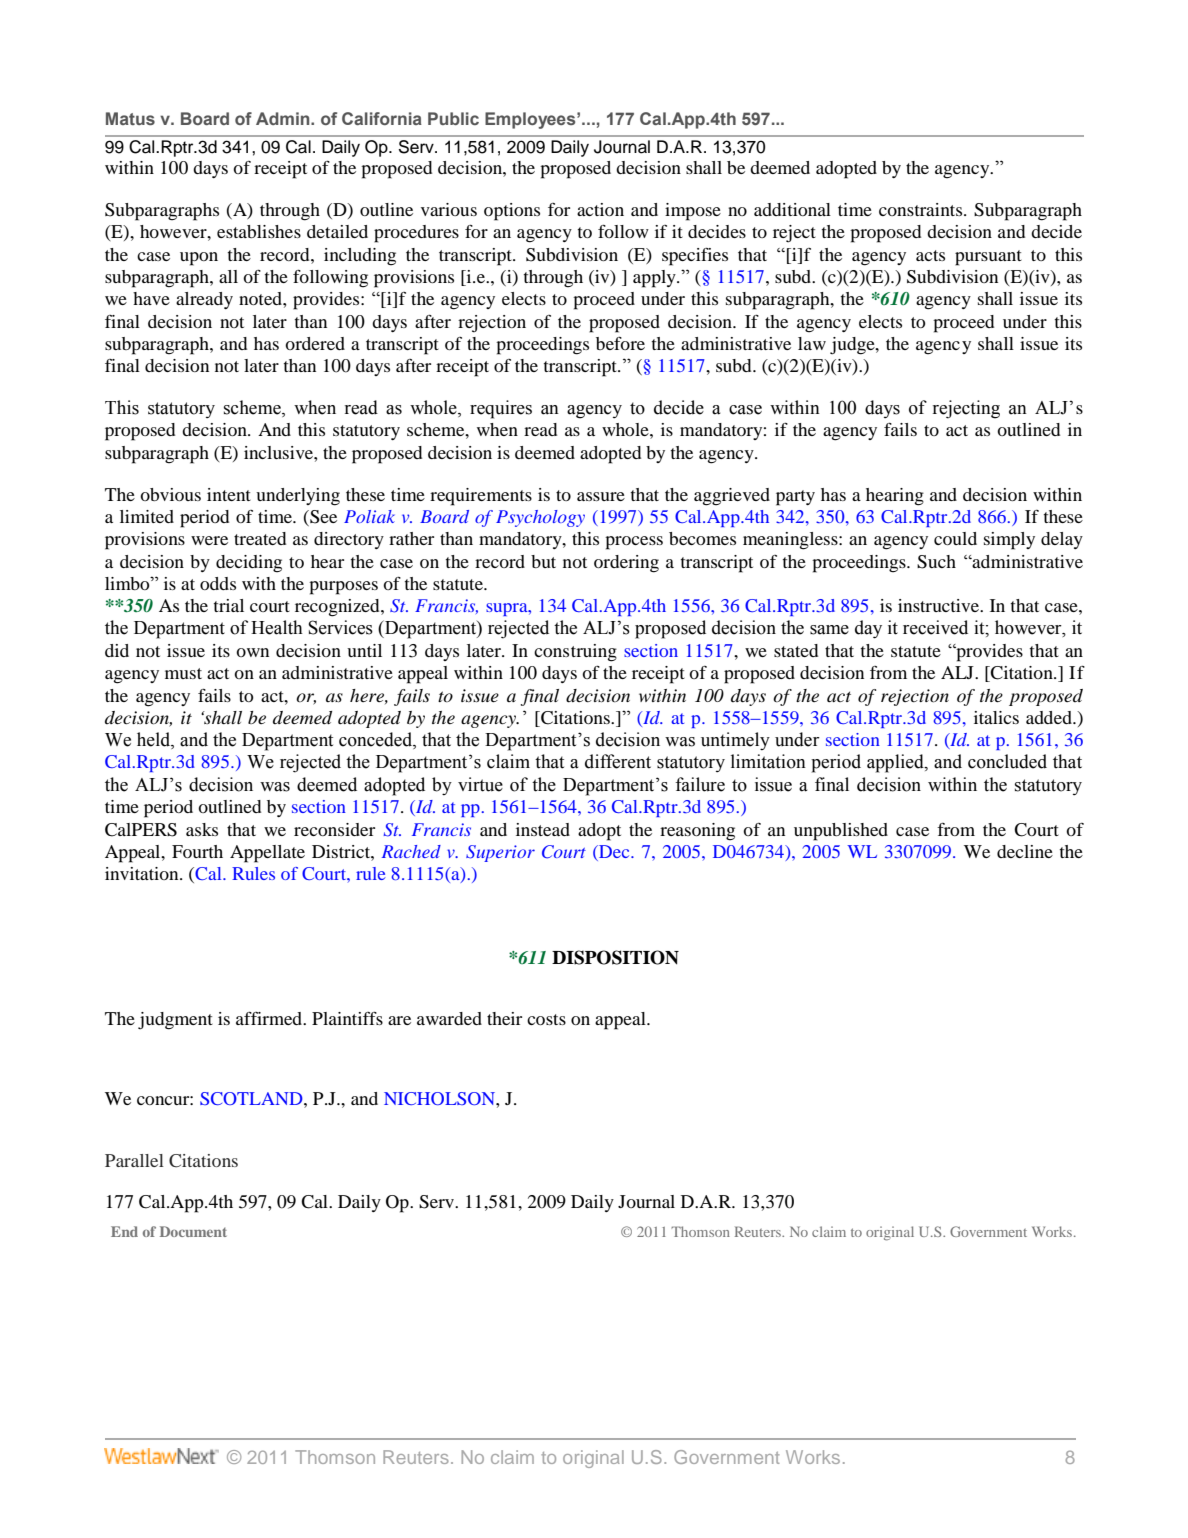  Describe the element at coordinates (546, 1019) in the screenshot. I see `costs` at that location.
